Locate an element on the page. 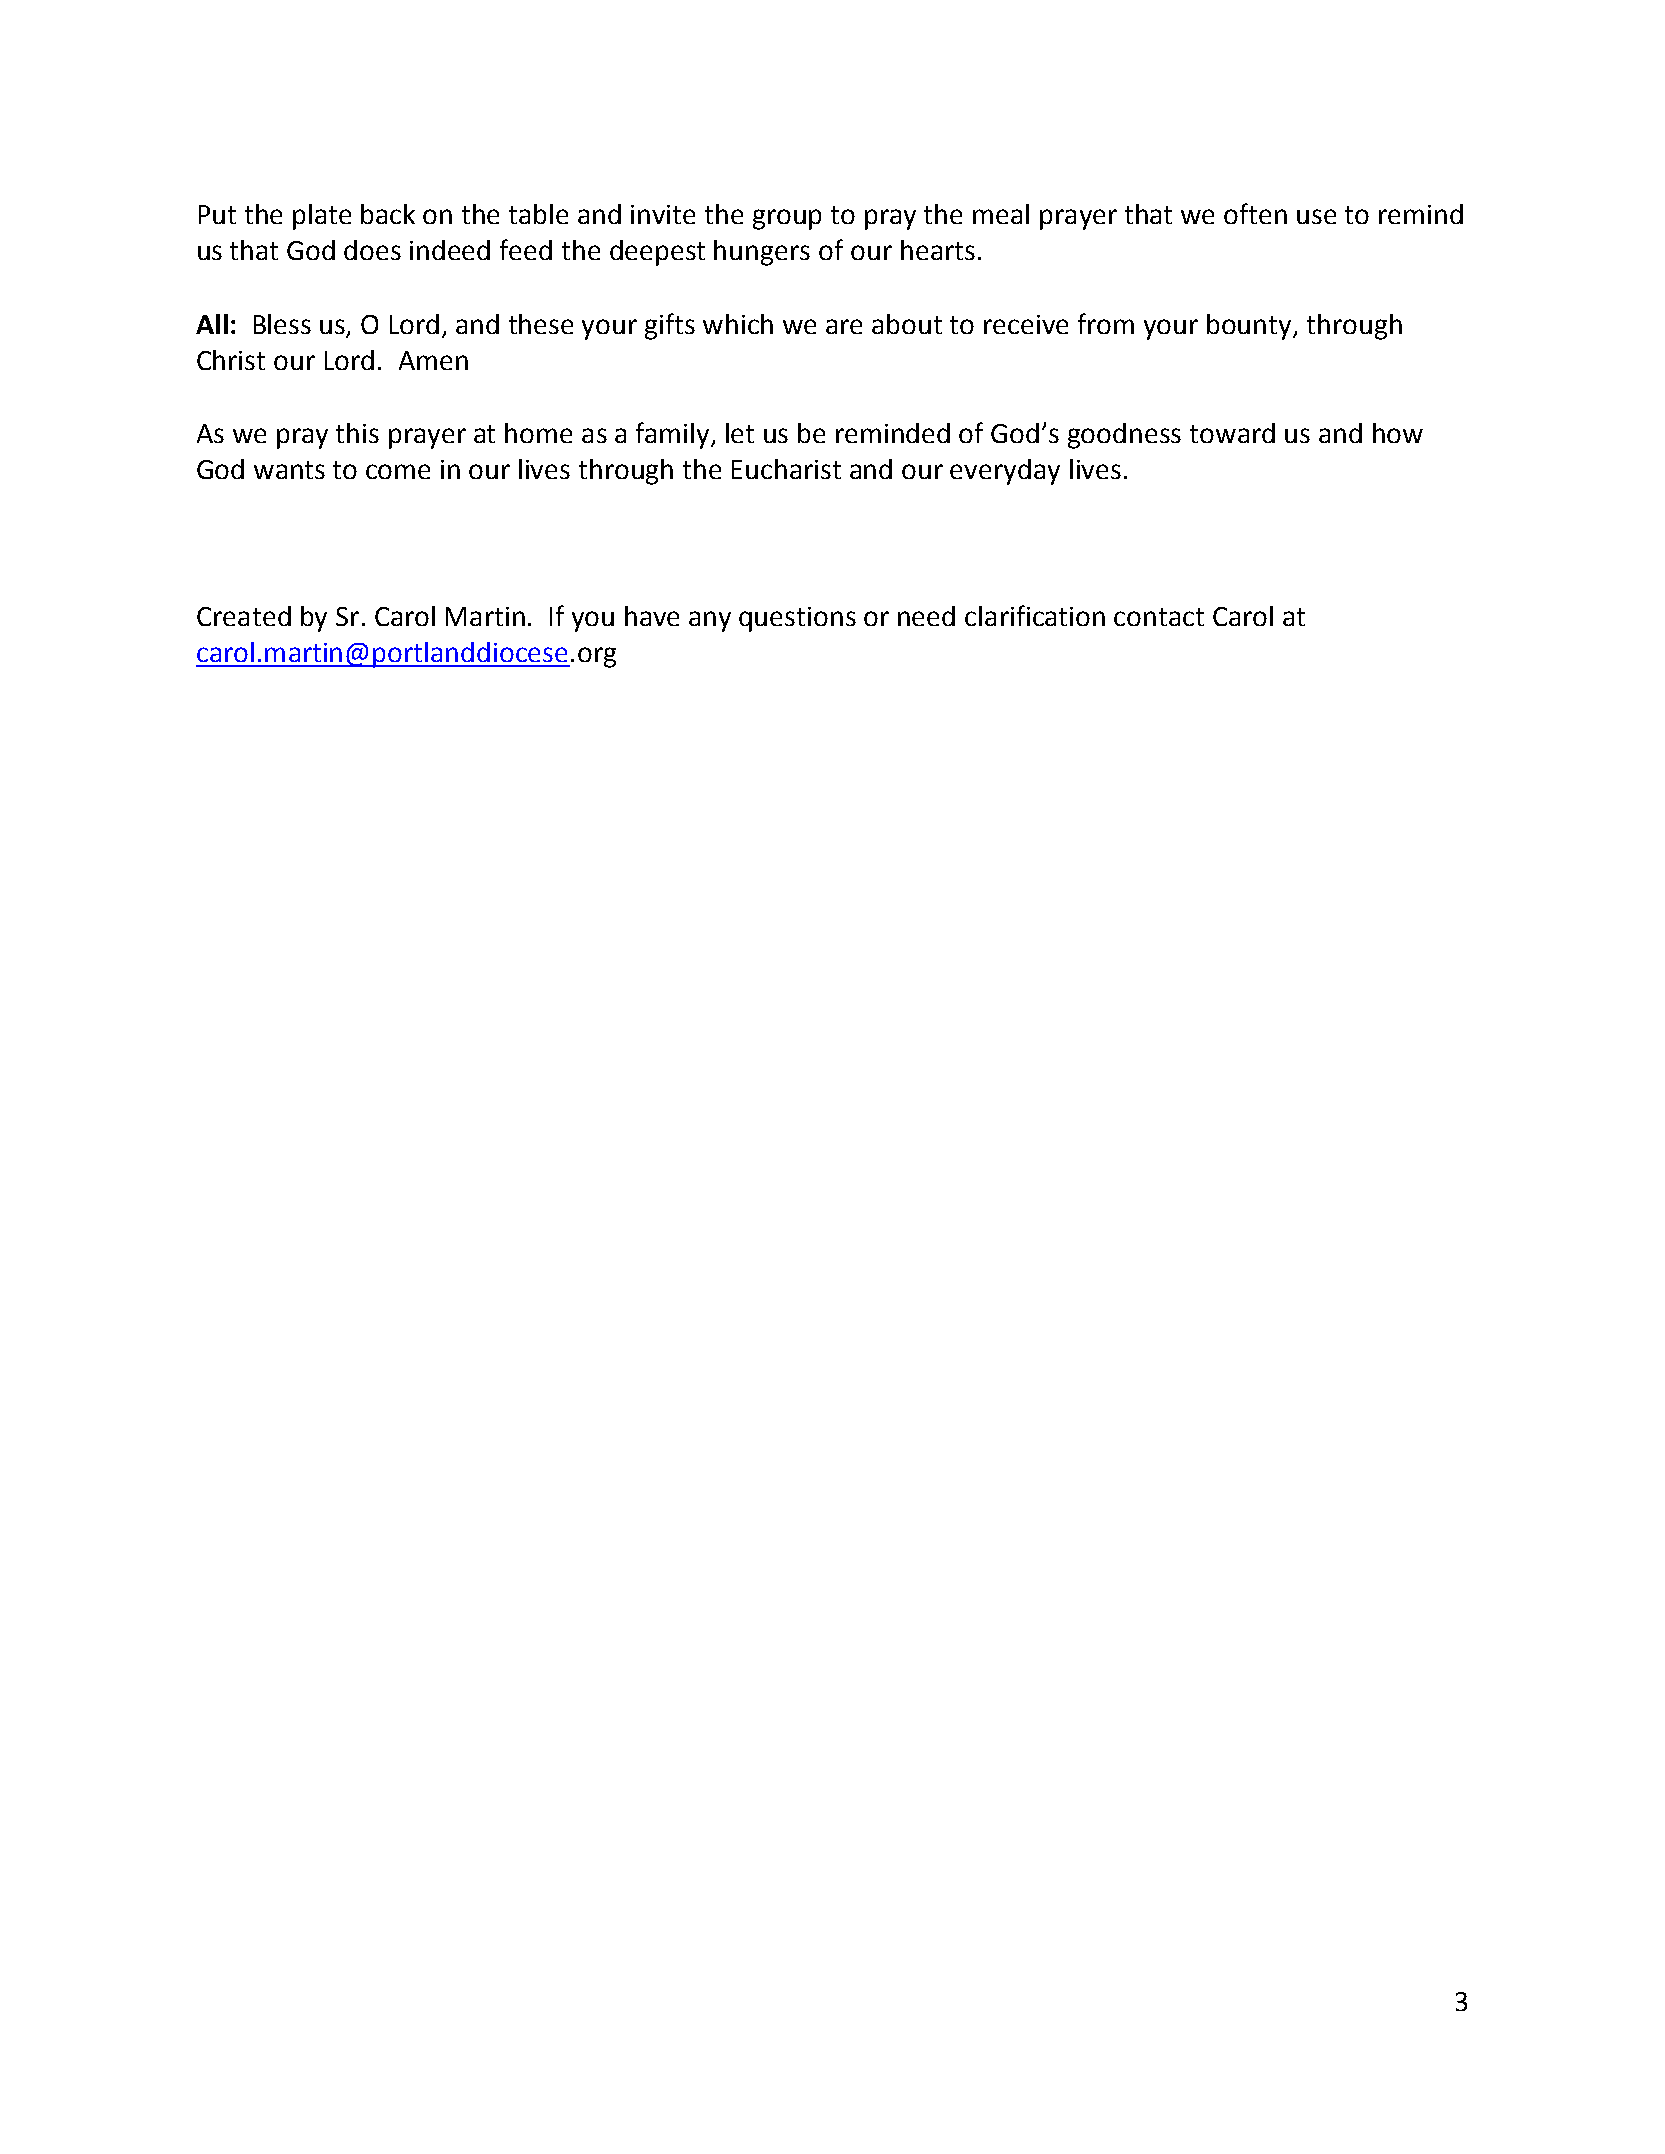 The width and height of the image is (1665, 2154). bounty is located at coordinates (1250, 327).
